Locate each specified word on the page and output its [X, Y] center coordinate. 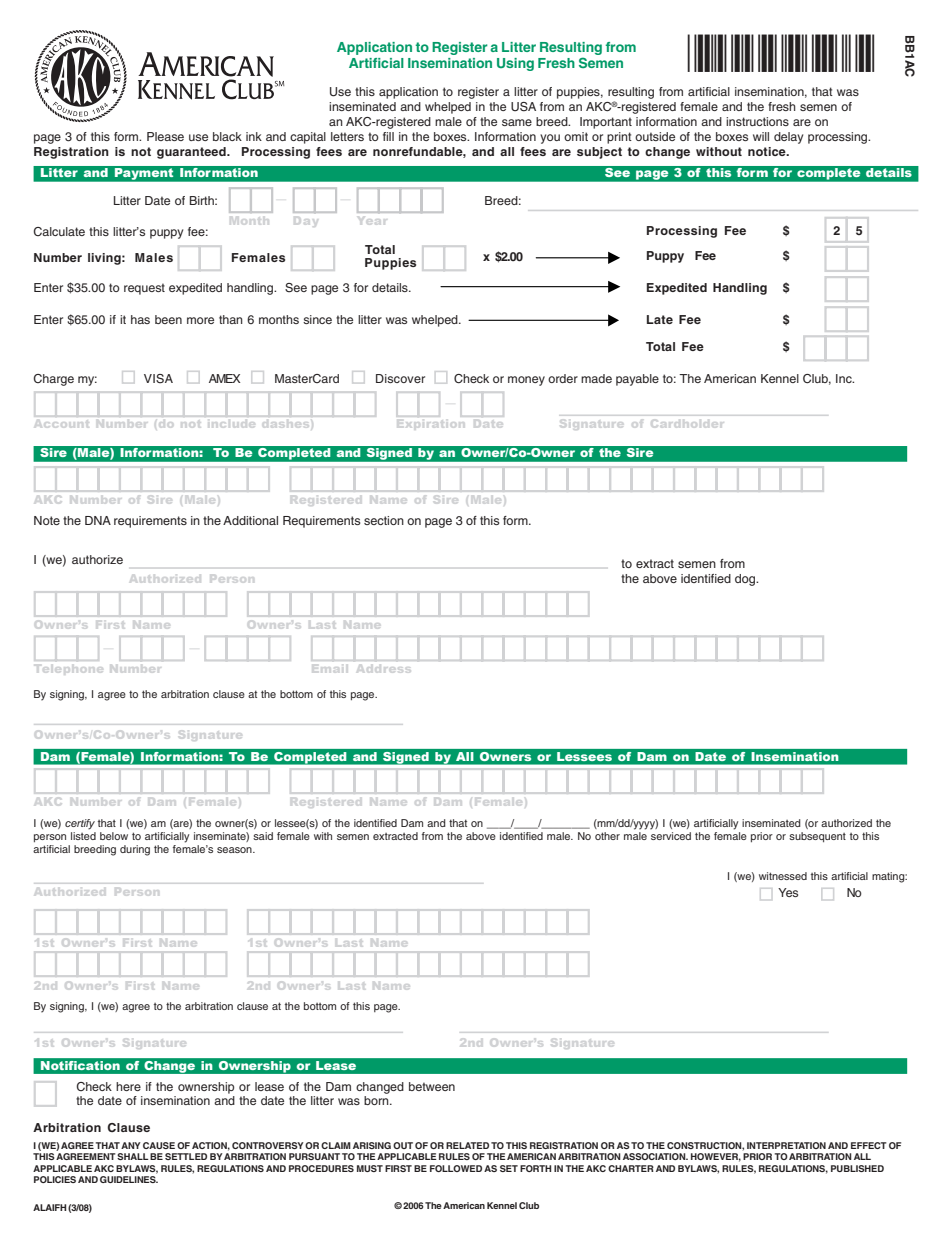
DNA [98, 520]
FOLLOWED [456, 1168]
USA [523, 107]
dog [746, 580]
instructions [757, 121]
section [384, 520]
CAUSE [159, 1145]
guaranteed [192, 153]
